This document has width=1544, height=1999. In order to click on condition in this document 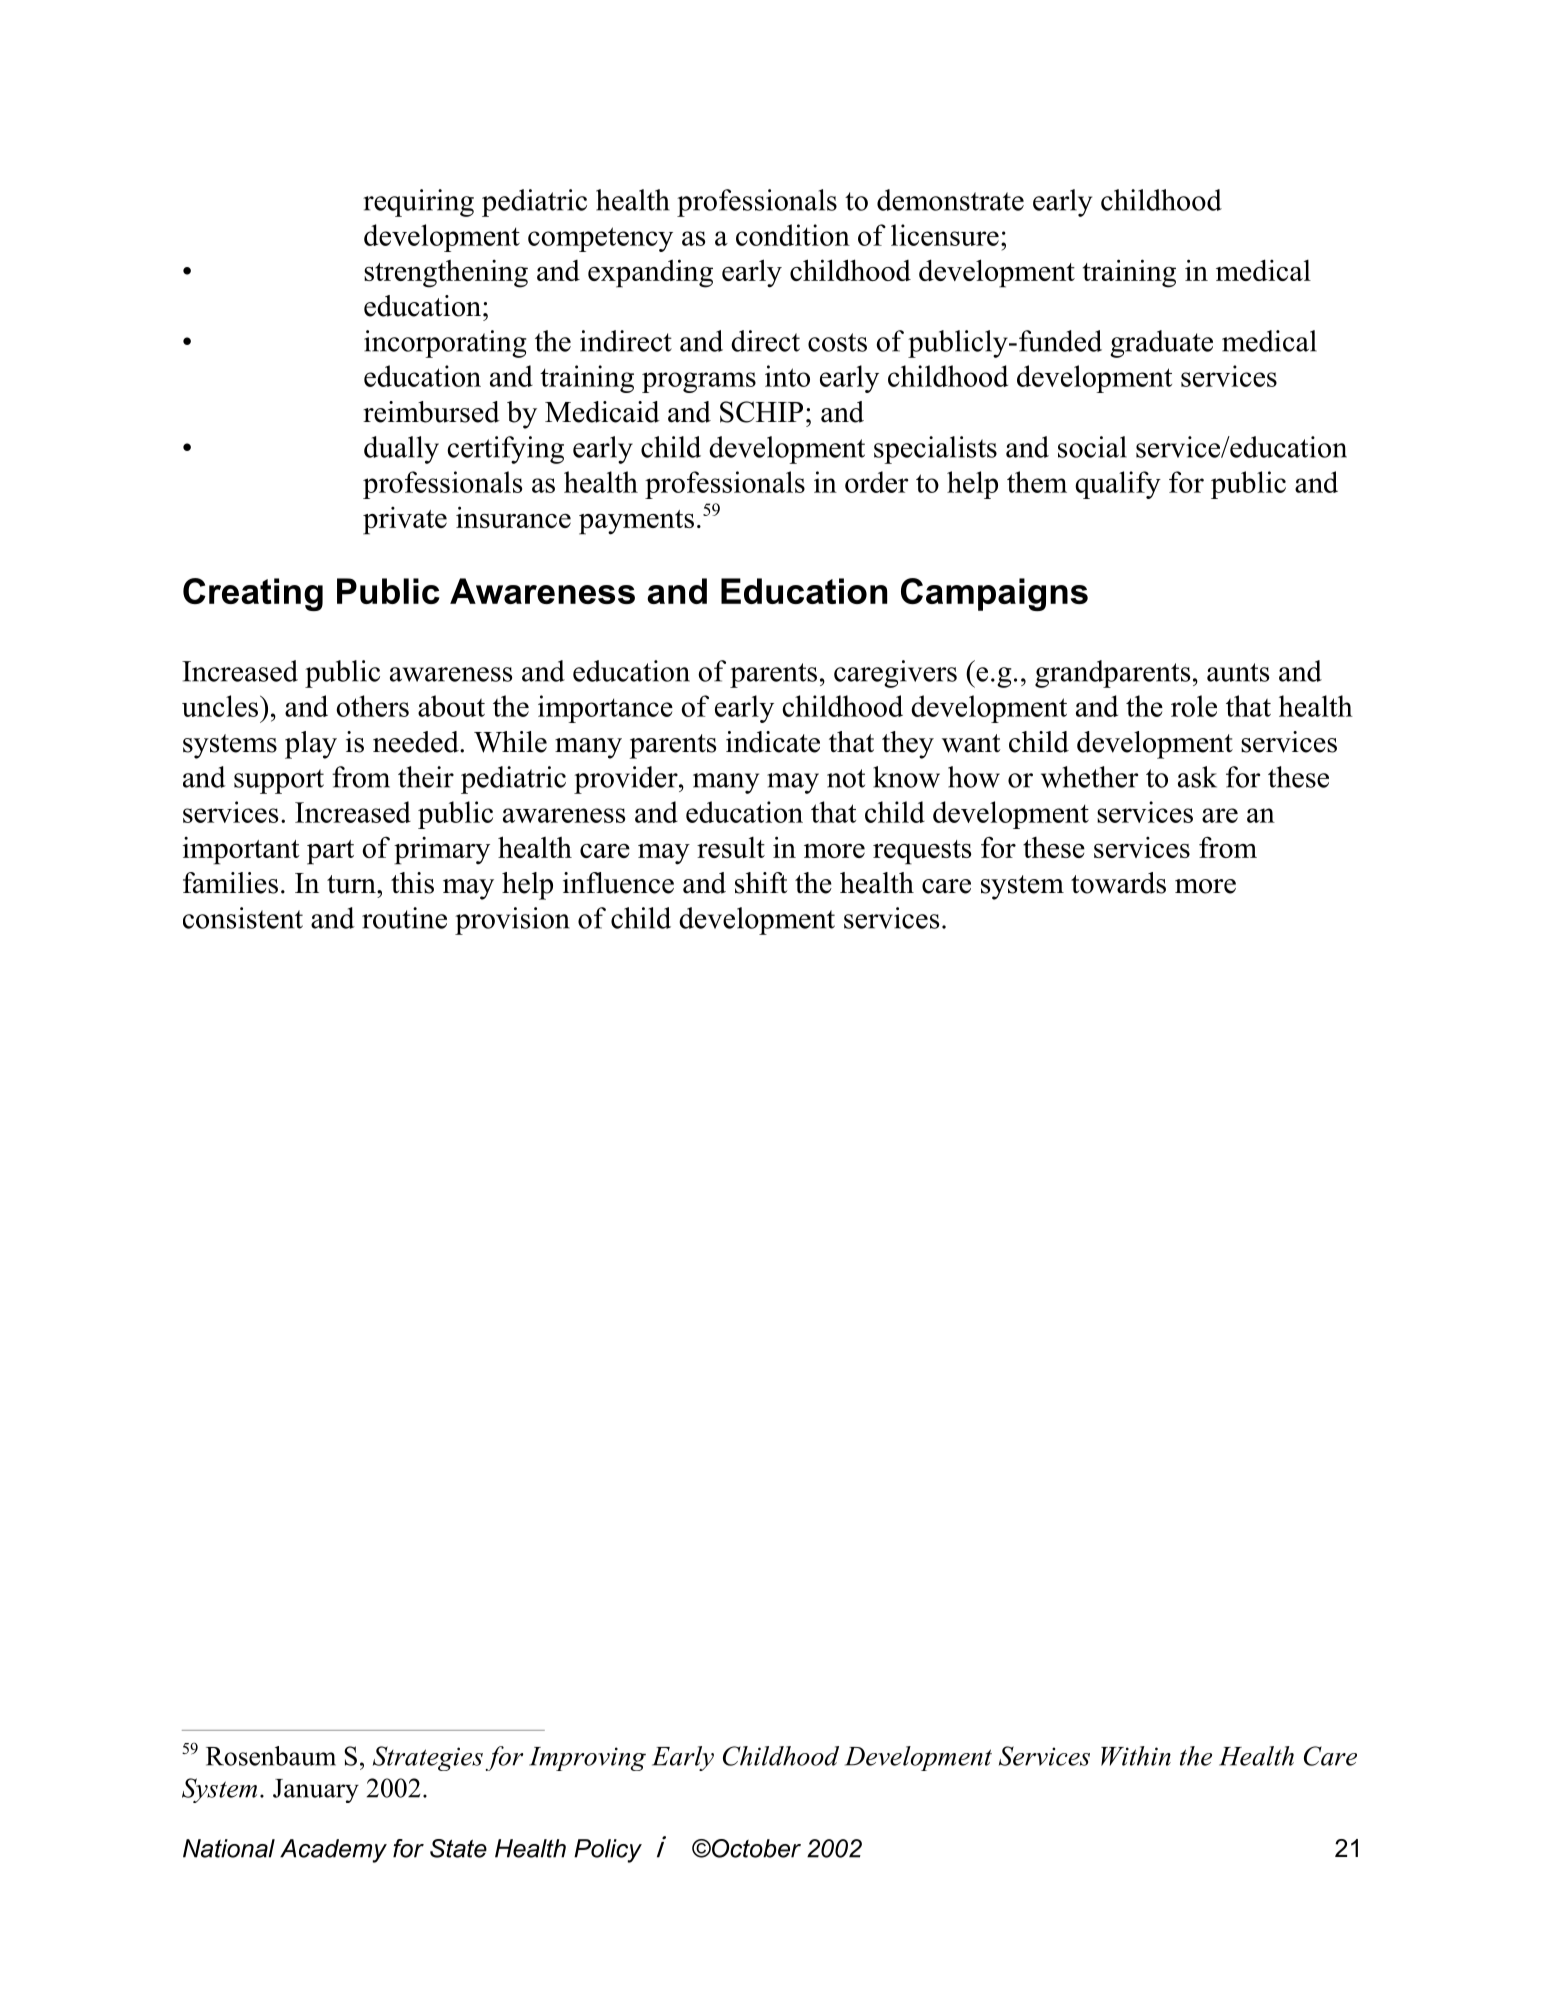, I will do `click(793, 235)`.
